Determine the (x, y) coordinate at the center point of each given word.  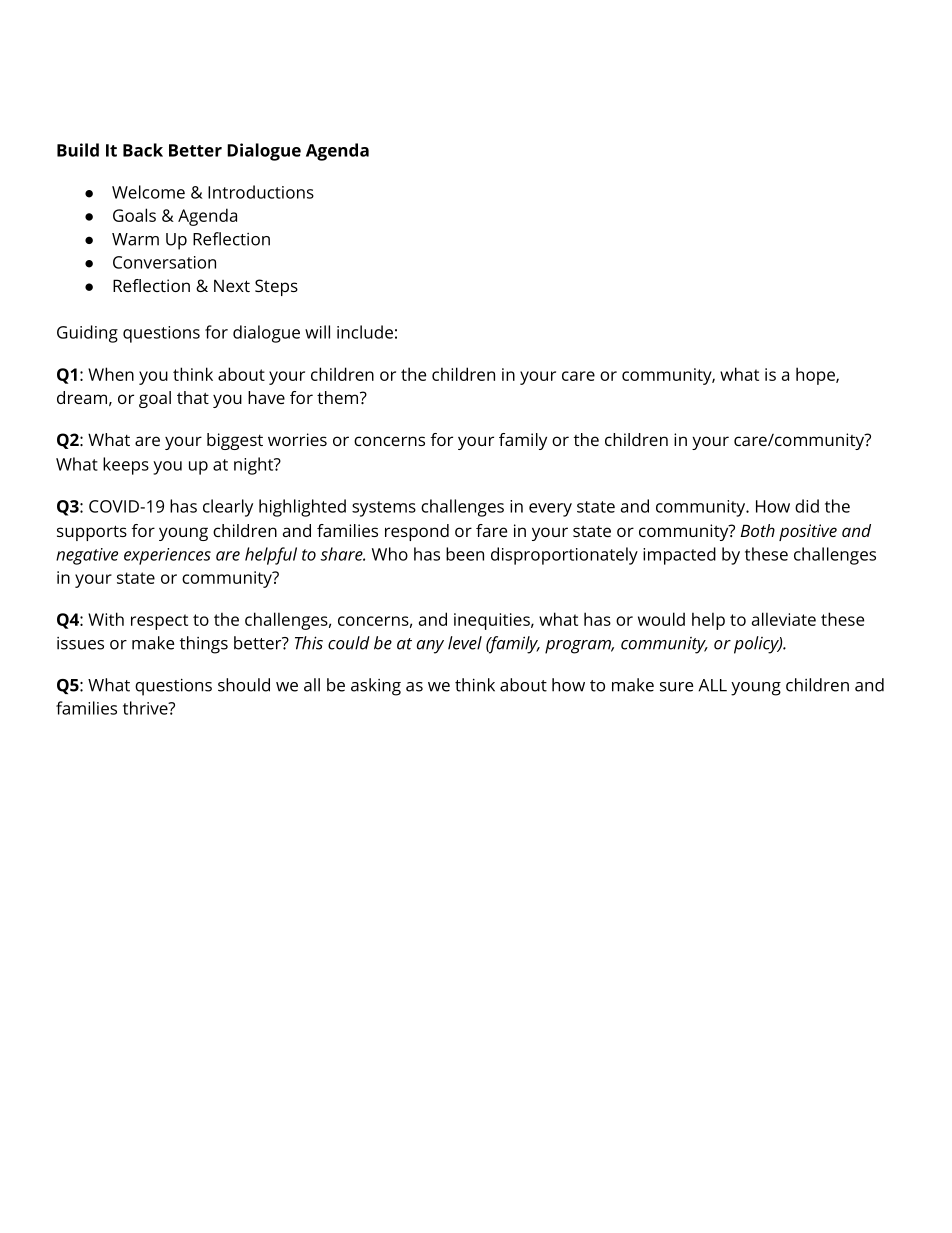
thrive (146, 708)
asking (376, 687)
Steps (276, 287)
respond (417, 532)
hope (816, 376)
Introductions (261, 192)
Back (143, 150)
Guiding (87, 334)
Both (758, 530)
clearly (228, 508)
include (365, 332)
